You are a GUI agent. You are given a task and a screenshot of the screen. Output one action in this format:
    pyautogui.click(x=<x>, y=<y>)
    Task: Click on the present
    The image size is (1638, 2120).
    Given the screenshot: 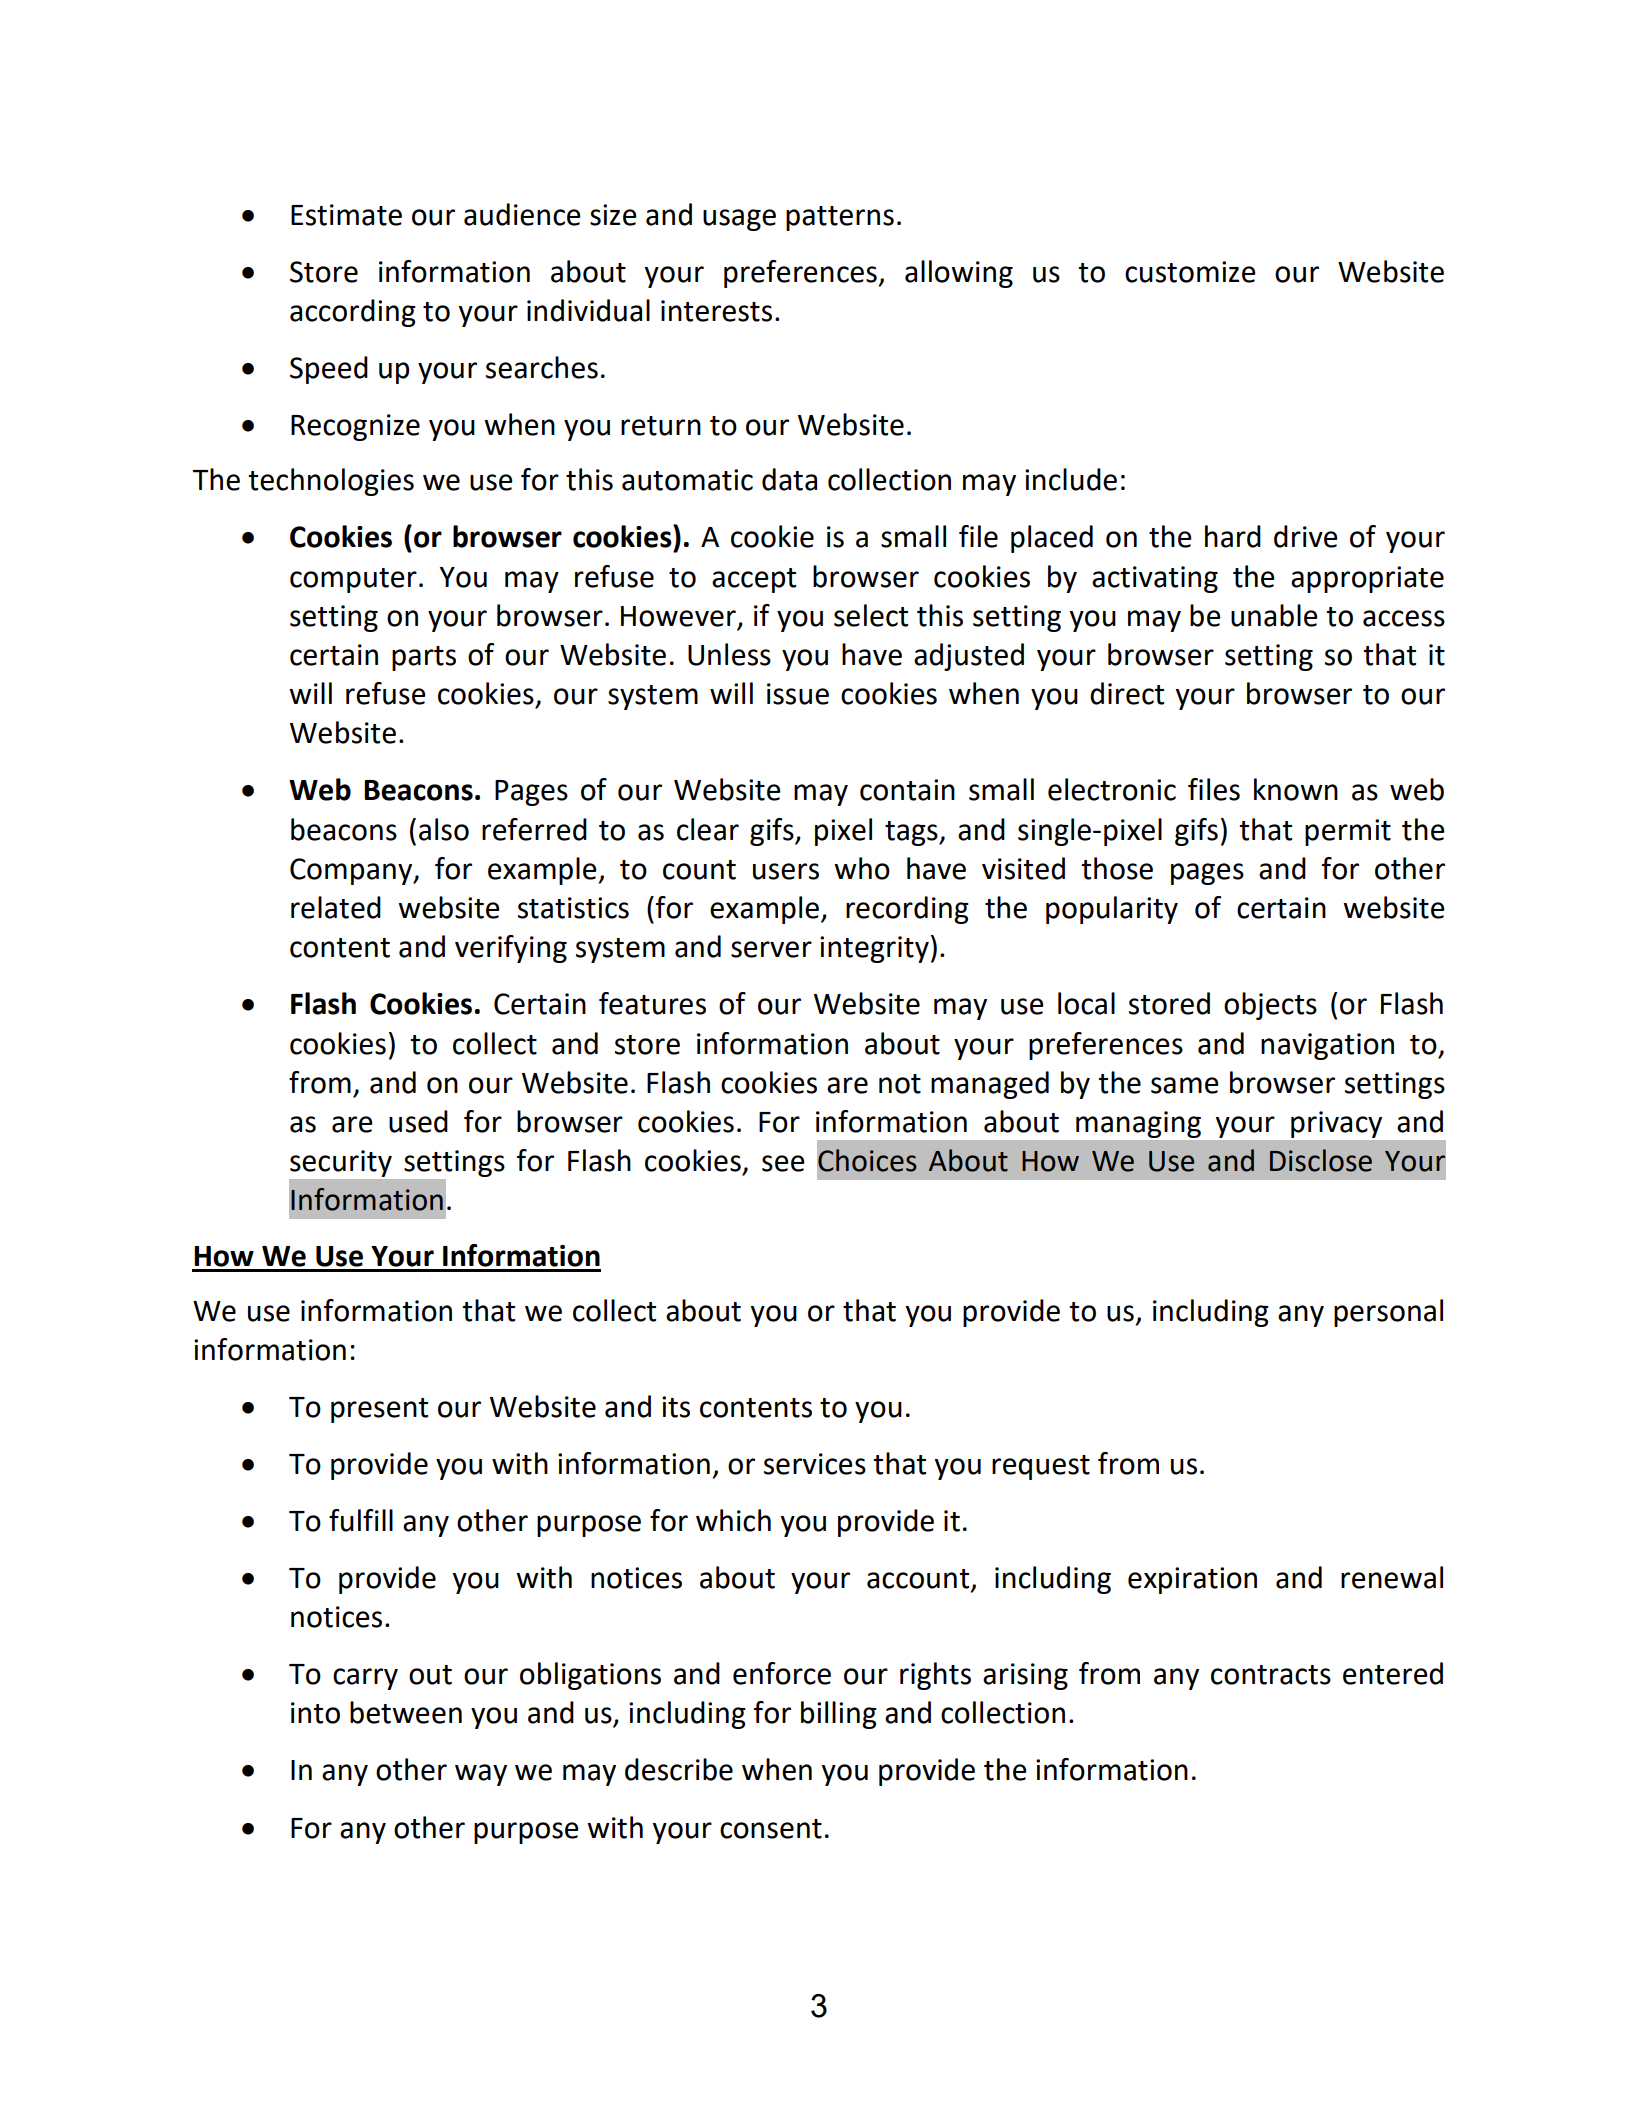 What is the action you would take?
    pyautogui.click(x=379, y=1410)
